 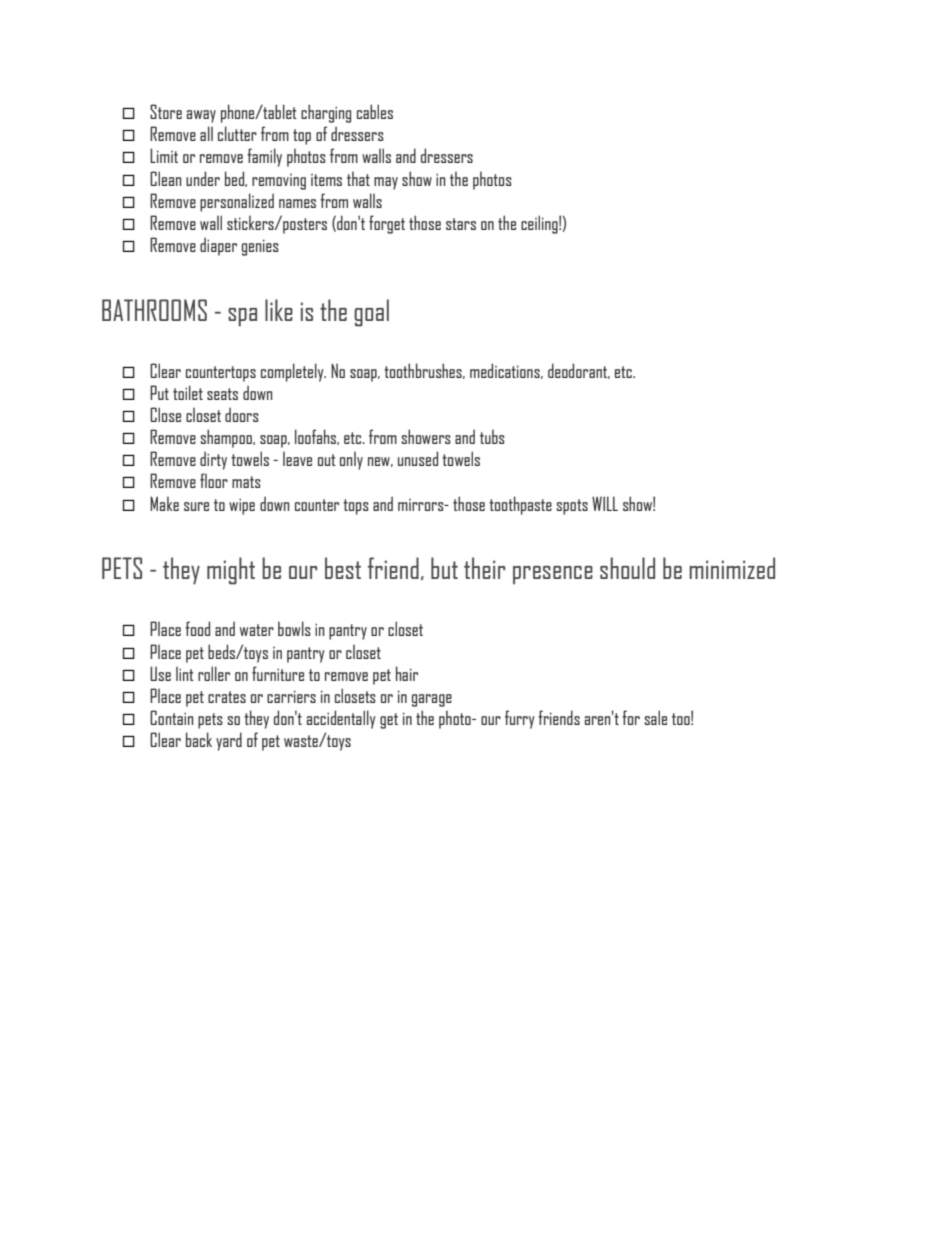 I want to click on shampoo, so click(x=227, y=438).
